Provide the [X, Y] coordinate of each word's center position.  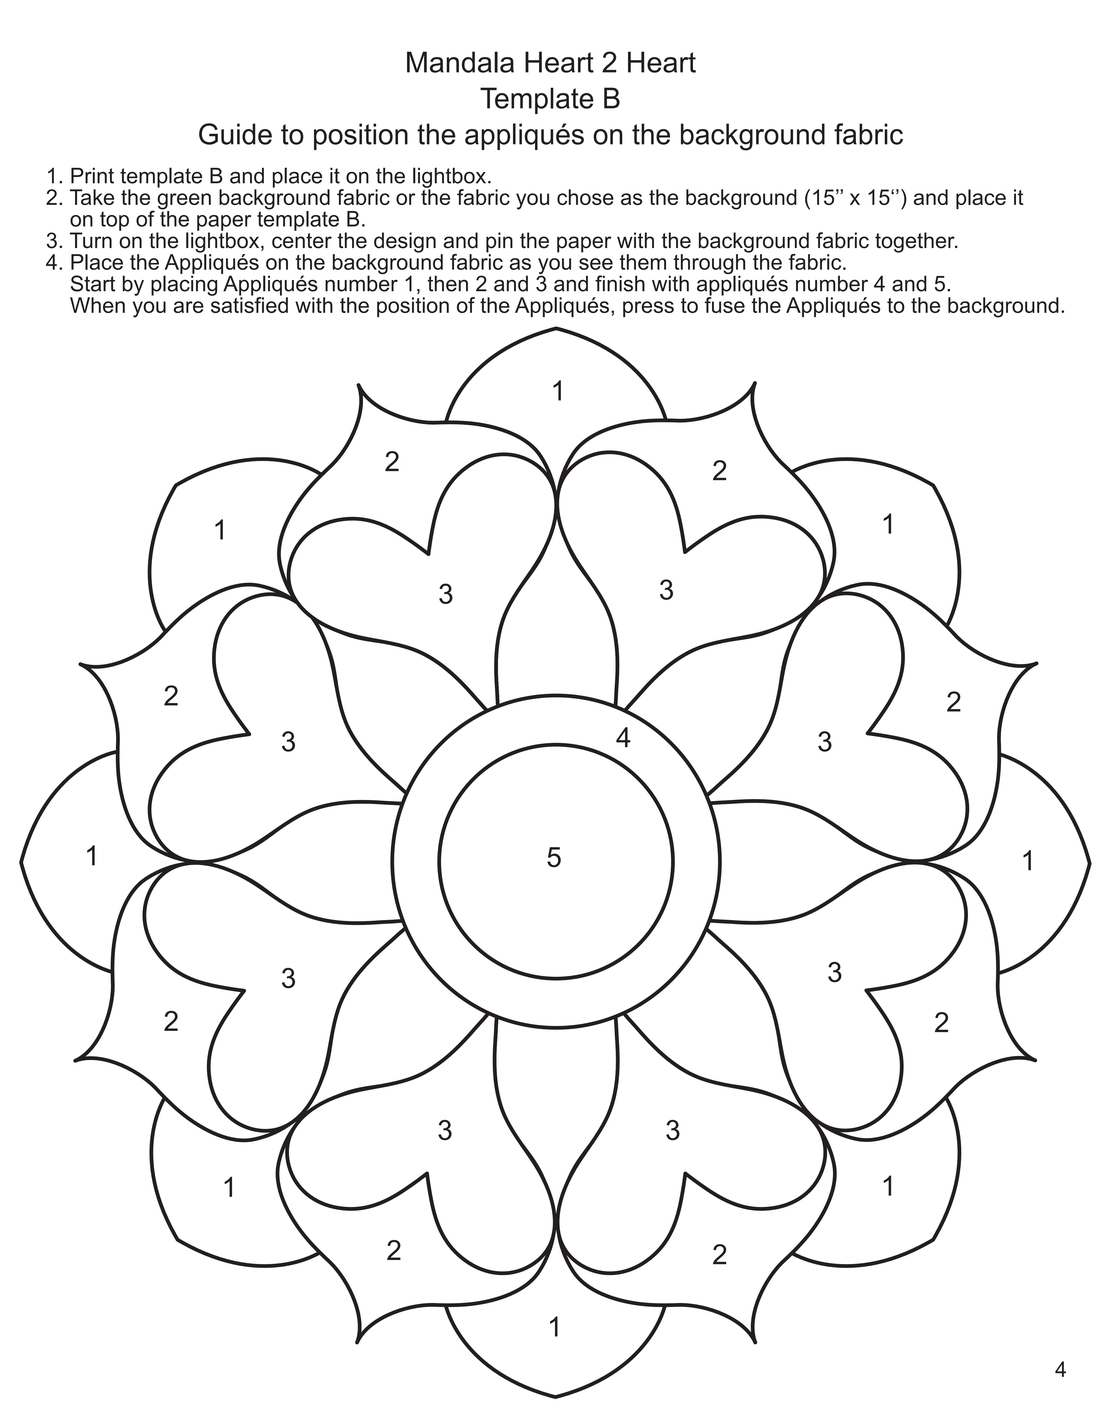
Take [92, 197]
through [711, 264]
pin [499, 243]
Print [92, 175]
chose [585, 197]
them [643, 262]
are [189, 307]
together [916, 242]
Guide [235, 134]
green [184, 202]
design [405, 242]
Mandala [460, 62]
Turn [91, 240]
